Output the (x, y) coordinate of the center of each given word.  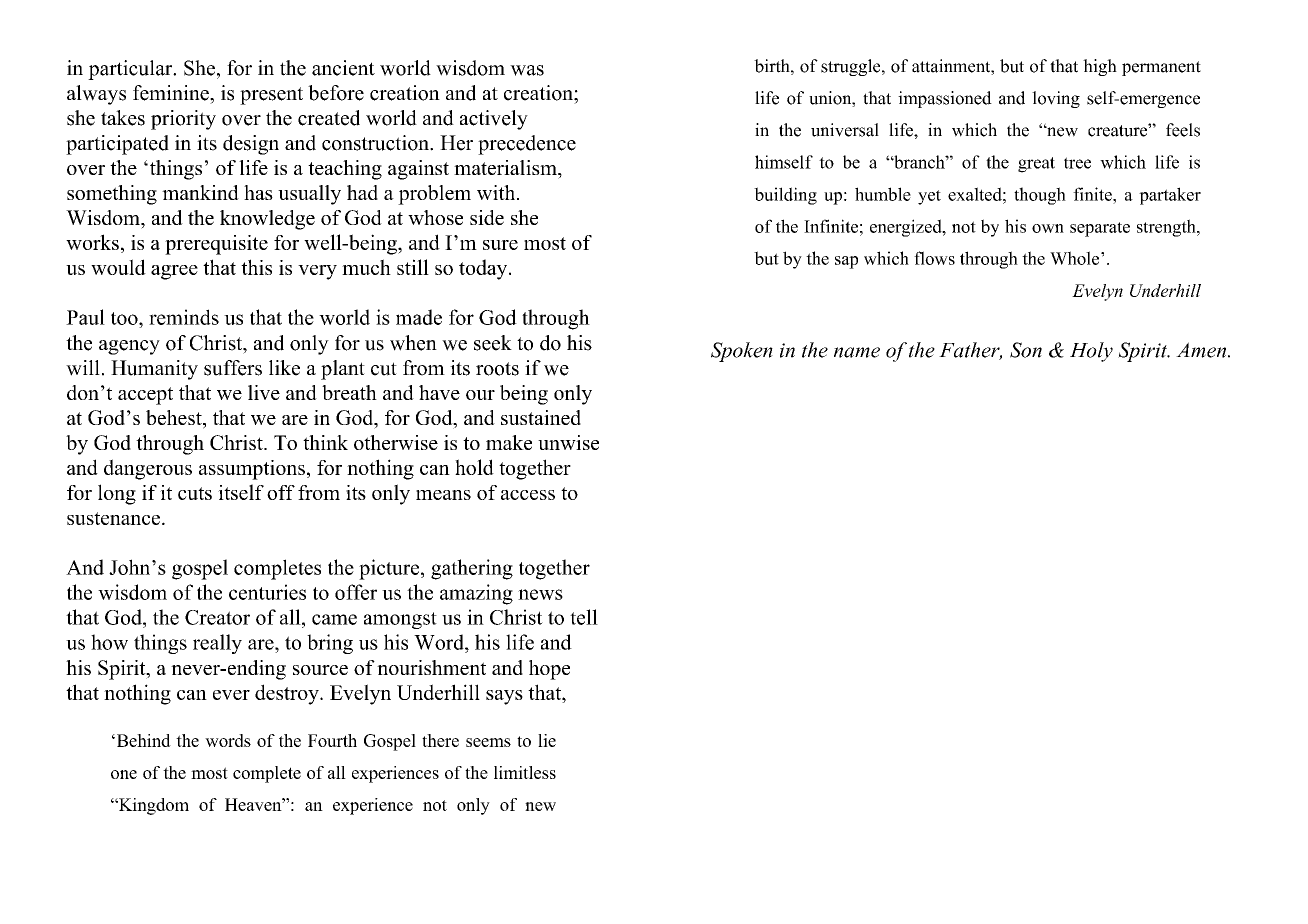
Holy (1091, 352)
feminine (172, 93)
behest (175, 419)
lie (547, 740)
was (527, 70)
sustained (541, 417)
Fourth (332, 740)
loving (1056, 99)
